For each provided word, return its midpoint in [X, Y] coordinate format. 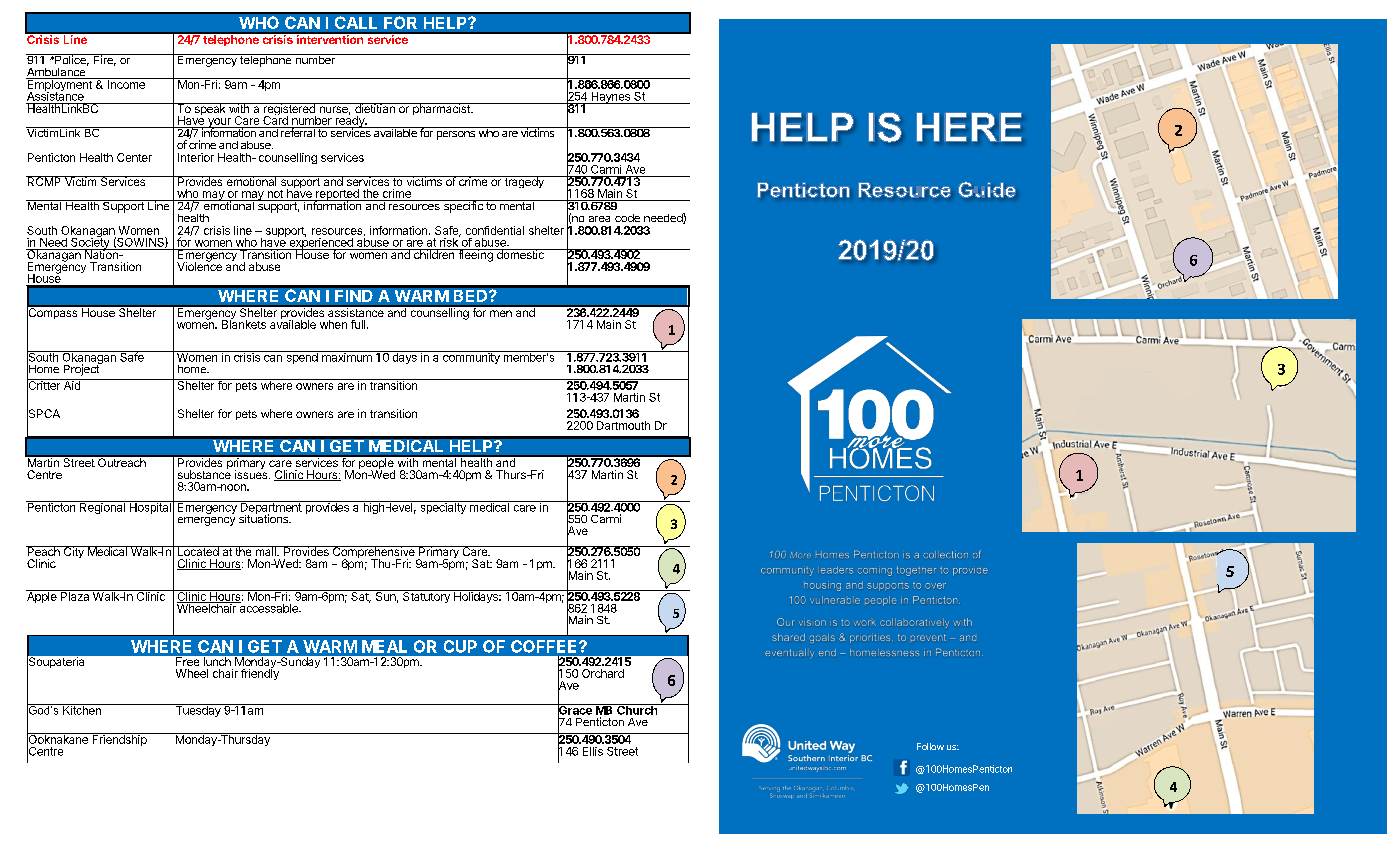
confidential [495, 230]
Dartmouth [623, 425]
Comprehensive [373, 553]
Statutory [426, 596]
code [627, 218]
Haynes [610, 98]
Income [126, 83]
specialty [443, 507]
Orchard [603, 673]
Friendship [119, 739]
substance [204, 473]
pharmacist [441, 109]
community [471, 357]
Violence [199, 265]
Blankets [244, 323]
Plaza [75, 595]
